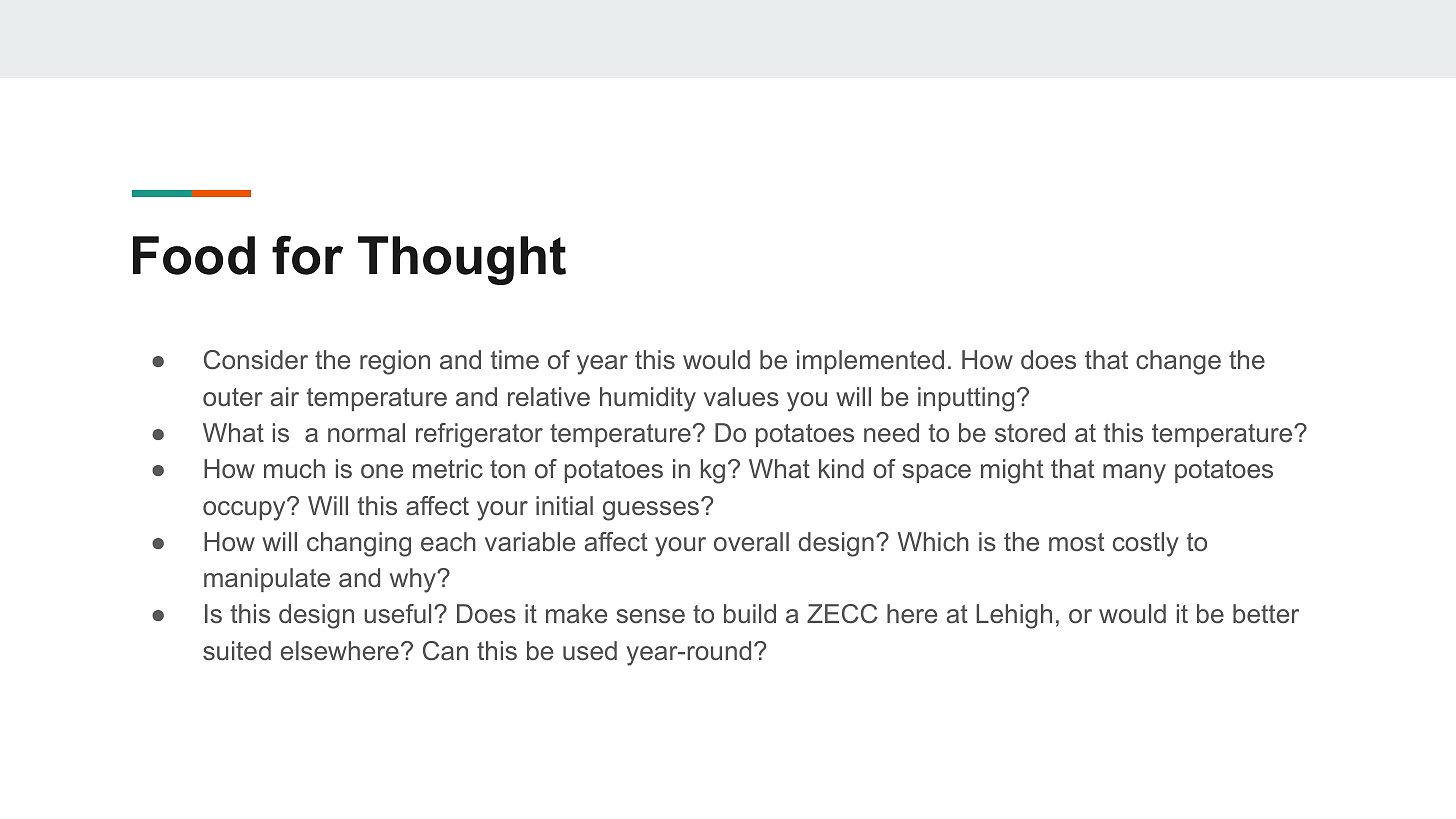 The image size is (1456, 819). What do you see at coordinates (750, 613) in the screenshot?
I see `build` at bounding box center [750, 613].
